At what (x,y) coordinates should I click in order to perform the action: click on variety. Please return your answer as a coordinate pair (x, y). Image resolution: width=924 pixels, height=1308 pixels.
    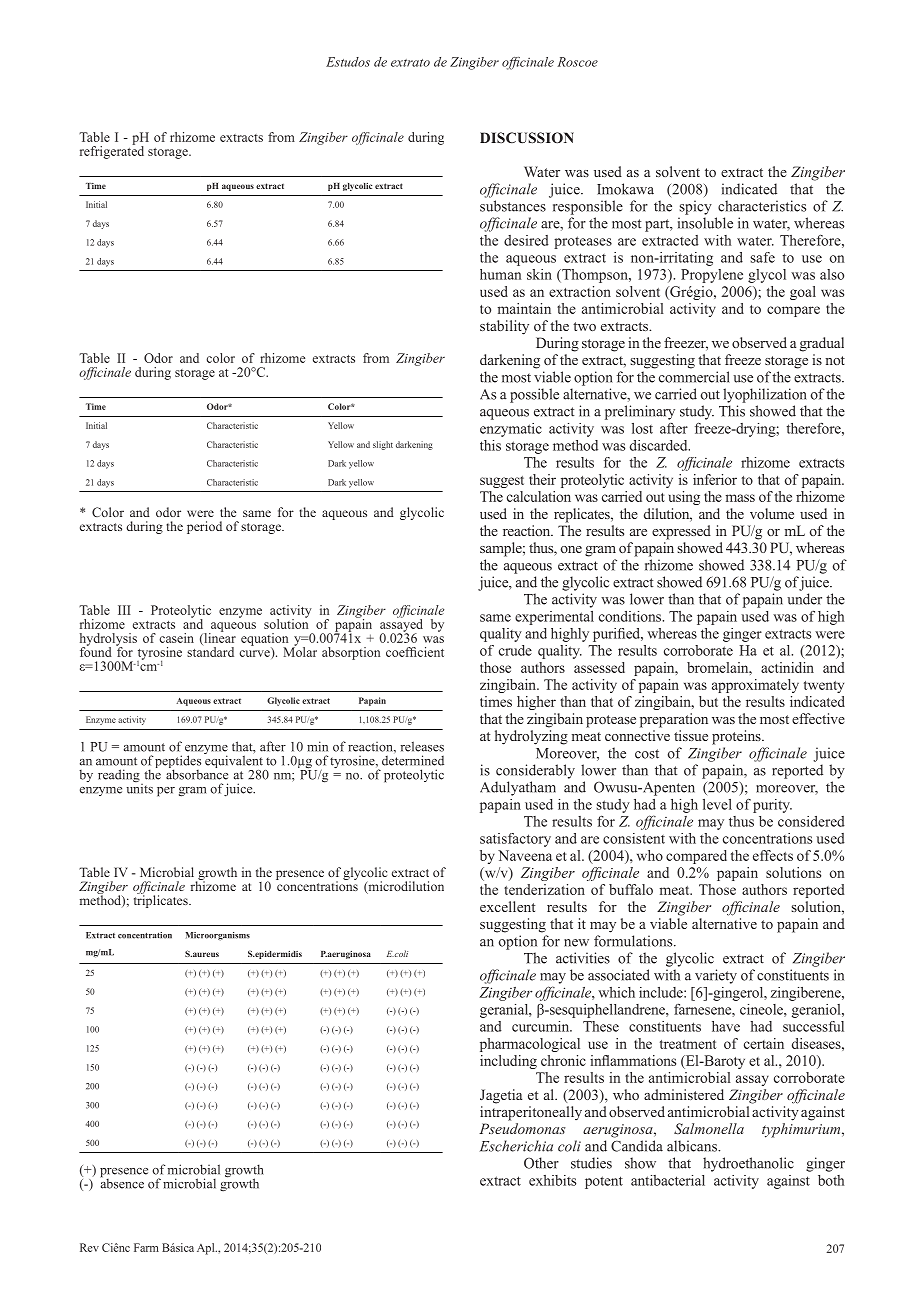
    Looking at the image, I should click on (716, 976).
